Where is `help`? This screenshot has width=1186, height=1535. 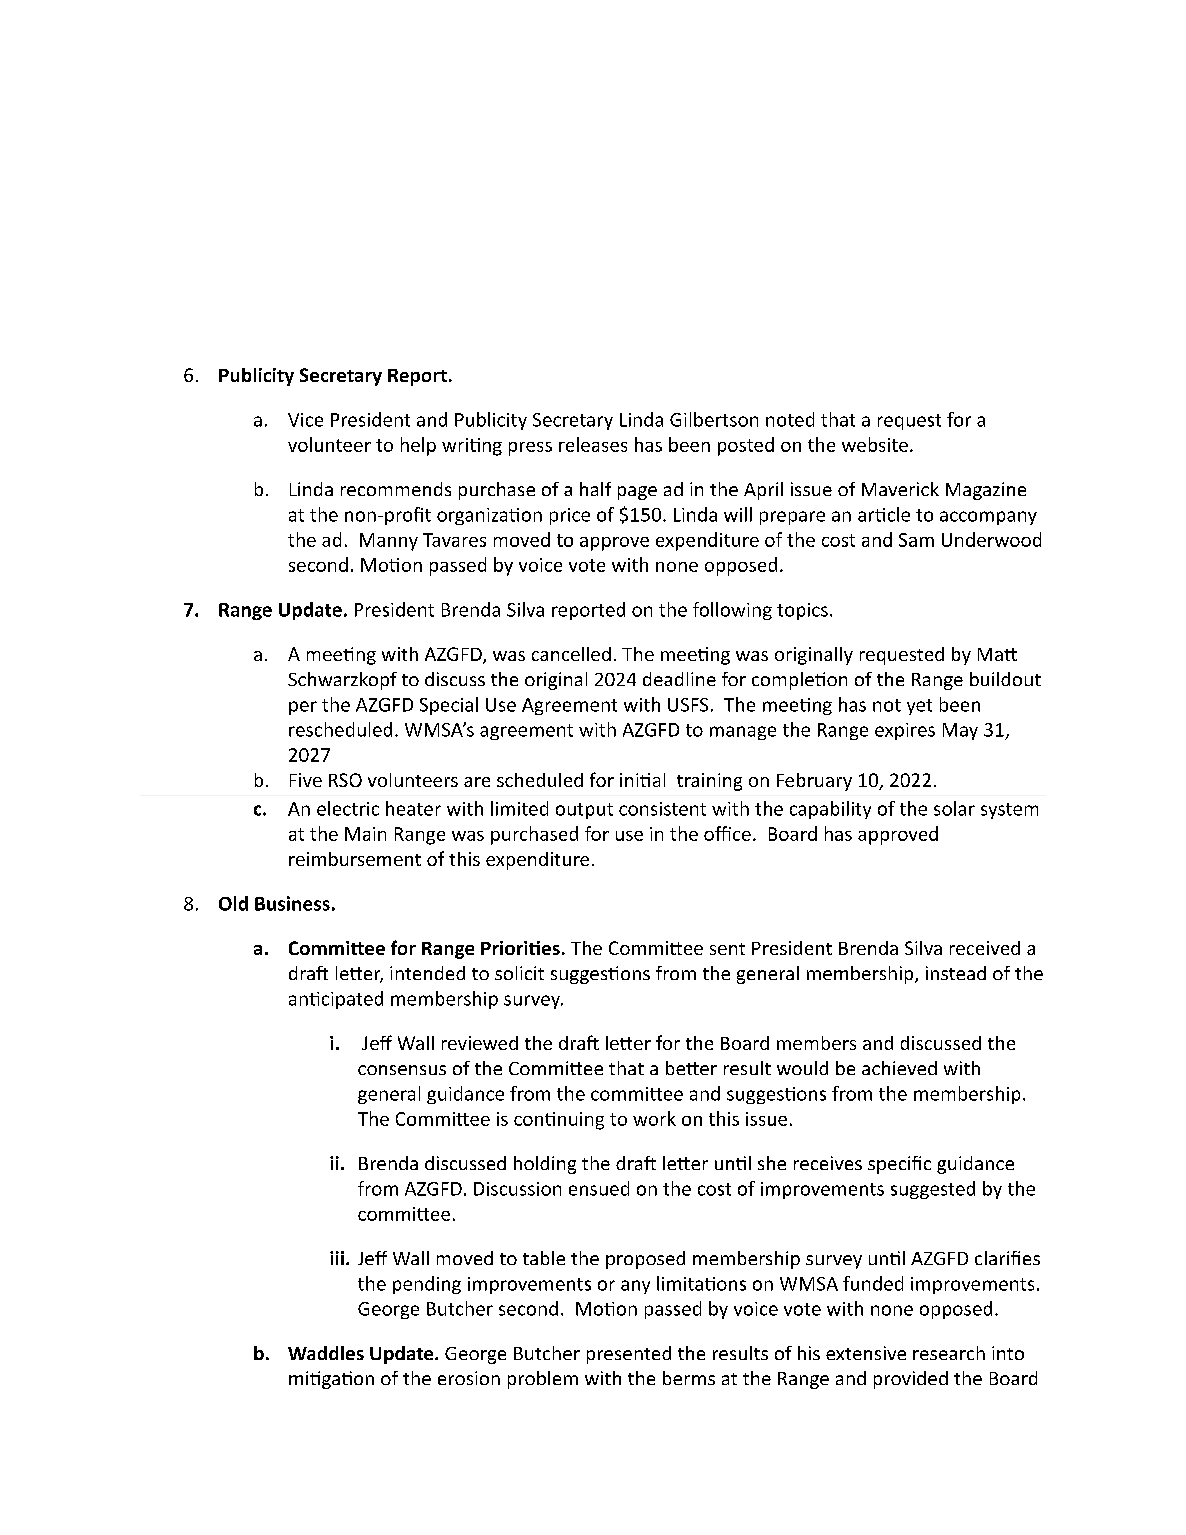
help is located at coordinates (418, 446).
